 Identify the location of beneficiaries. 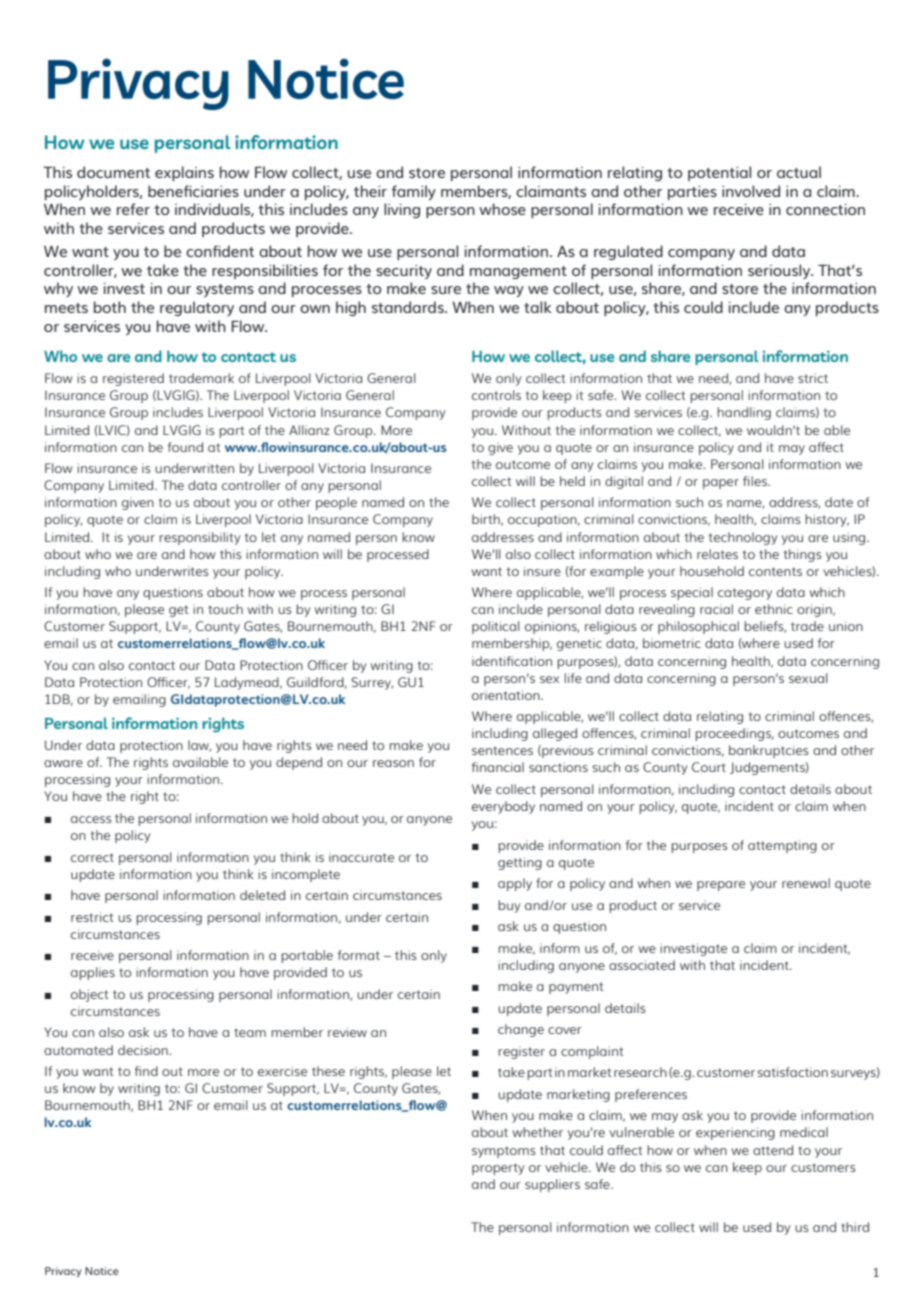
(193, 191).
